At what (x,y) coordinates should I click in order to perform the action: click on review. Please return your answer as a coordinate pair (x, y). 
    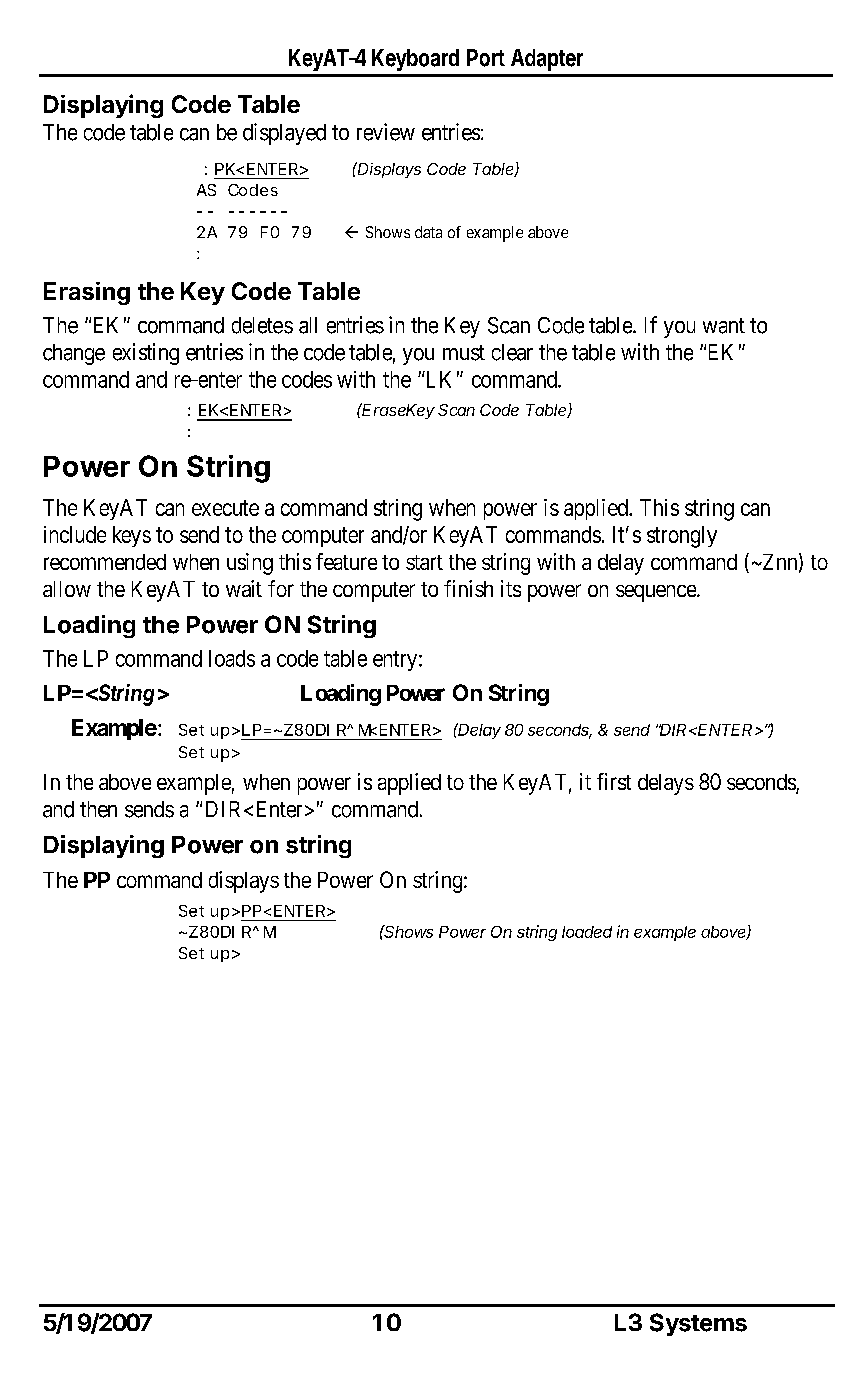
    Looking at the image, I should click on (386, 132).
